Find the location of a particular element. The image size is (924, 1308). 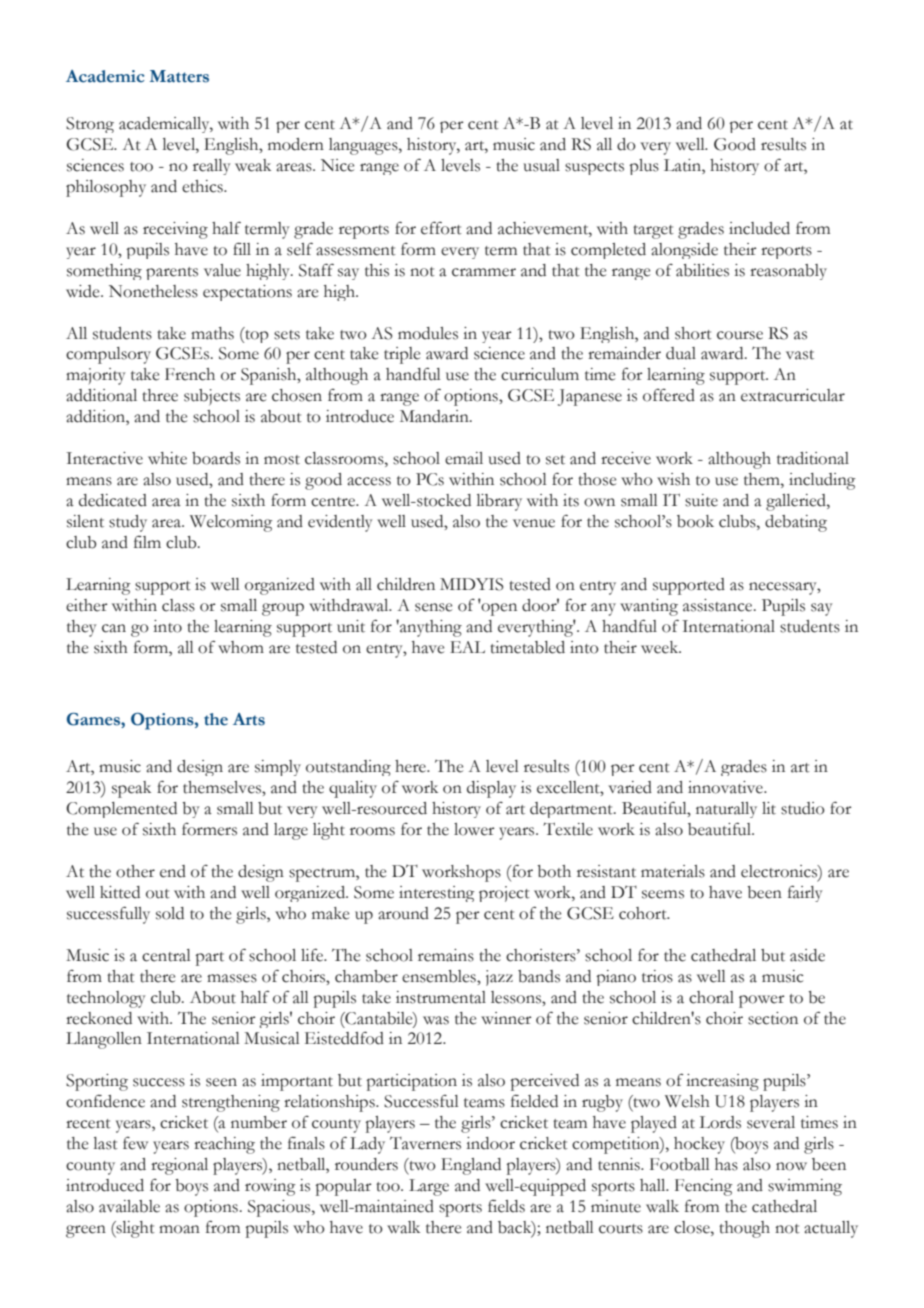

plus is located at coordinates (644, 167).
